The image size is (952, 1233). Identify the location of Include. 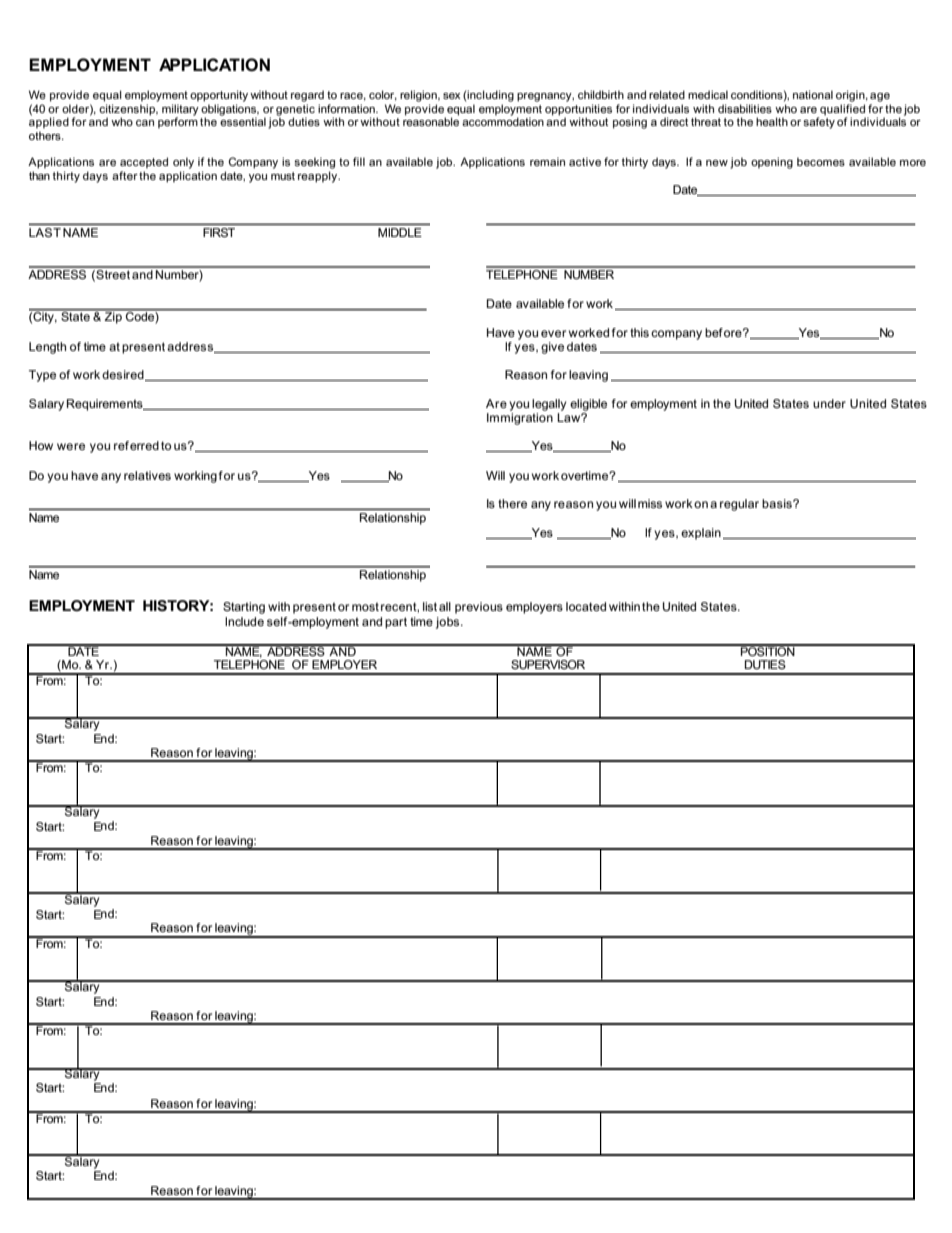
(244, 621).
